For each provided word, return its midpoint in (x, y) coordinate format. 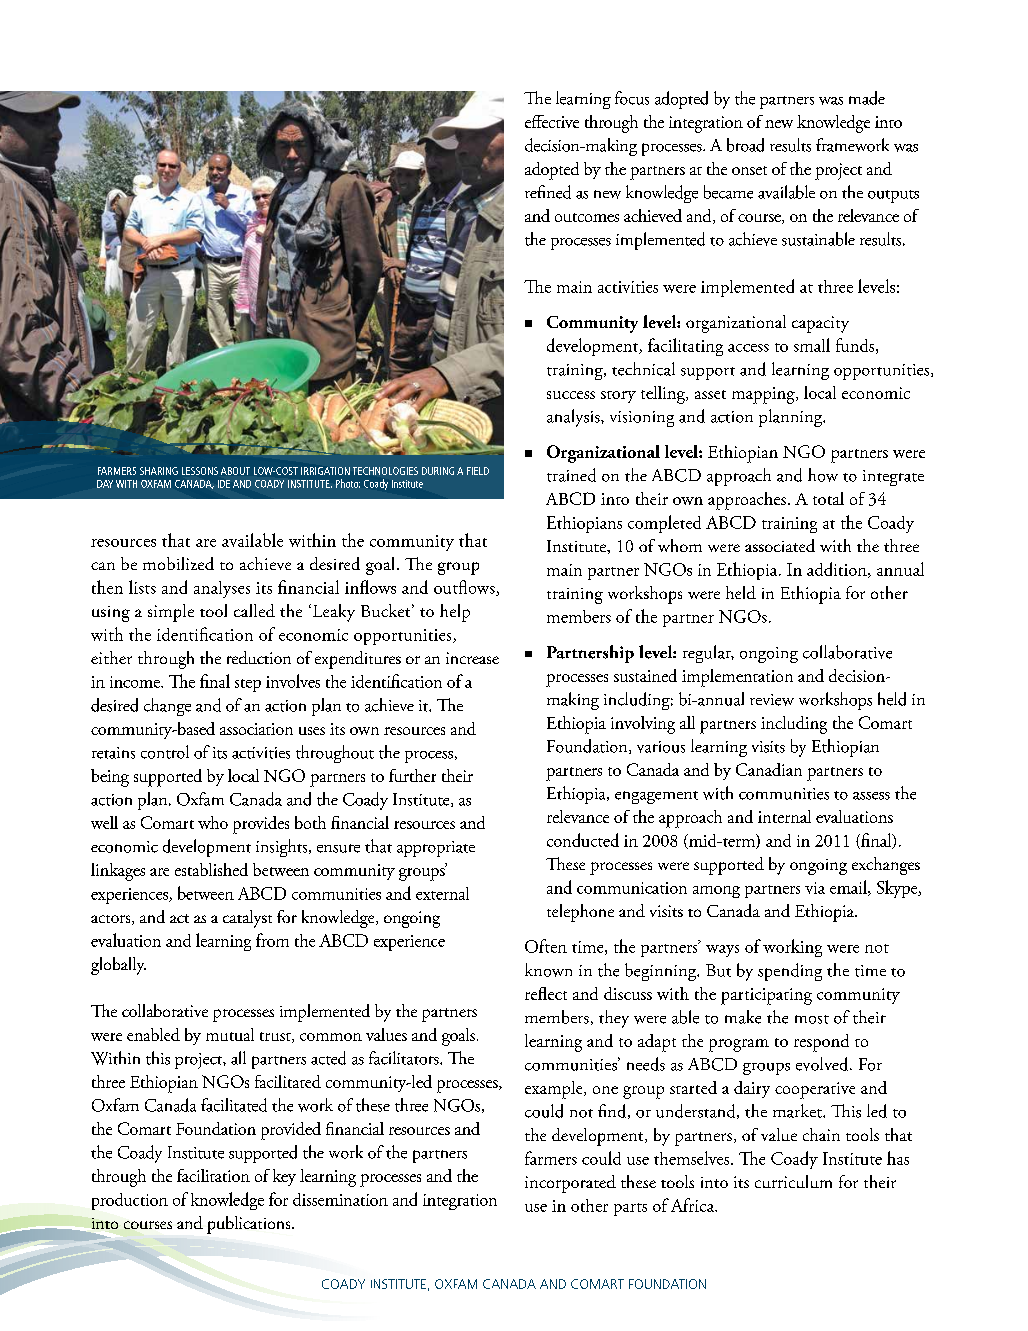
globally (118, 966)
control (165, 752)
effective (552, 121)
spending (790, 972)
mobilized (178, 563)
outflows (465, 588)
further (412, 775)
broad (745, 145)
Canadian (769, 769)
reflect (546, 993)
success (571, 395)
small (812, 345)
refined (548, 192)
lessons (200, 471)
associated (780, 545)
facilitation (213, 1175)
